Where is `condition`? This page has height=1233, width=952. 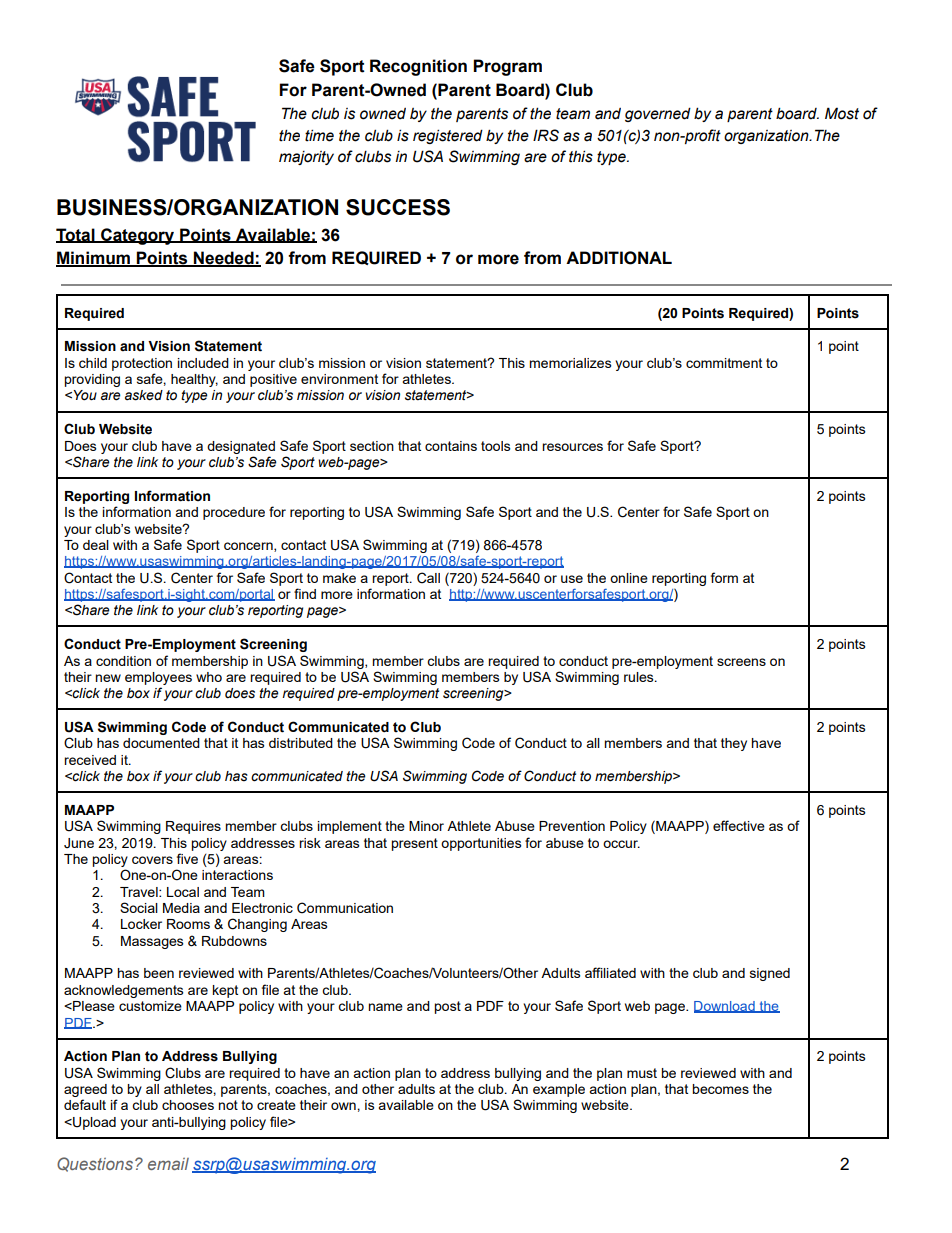 condition is located at coordinates (123, 661).
